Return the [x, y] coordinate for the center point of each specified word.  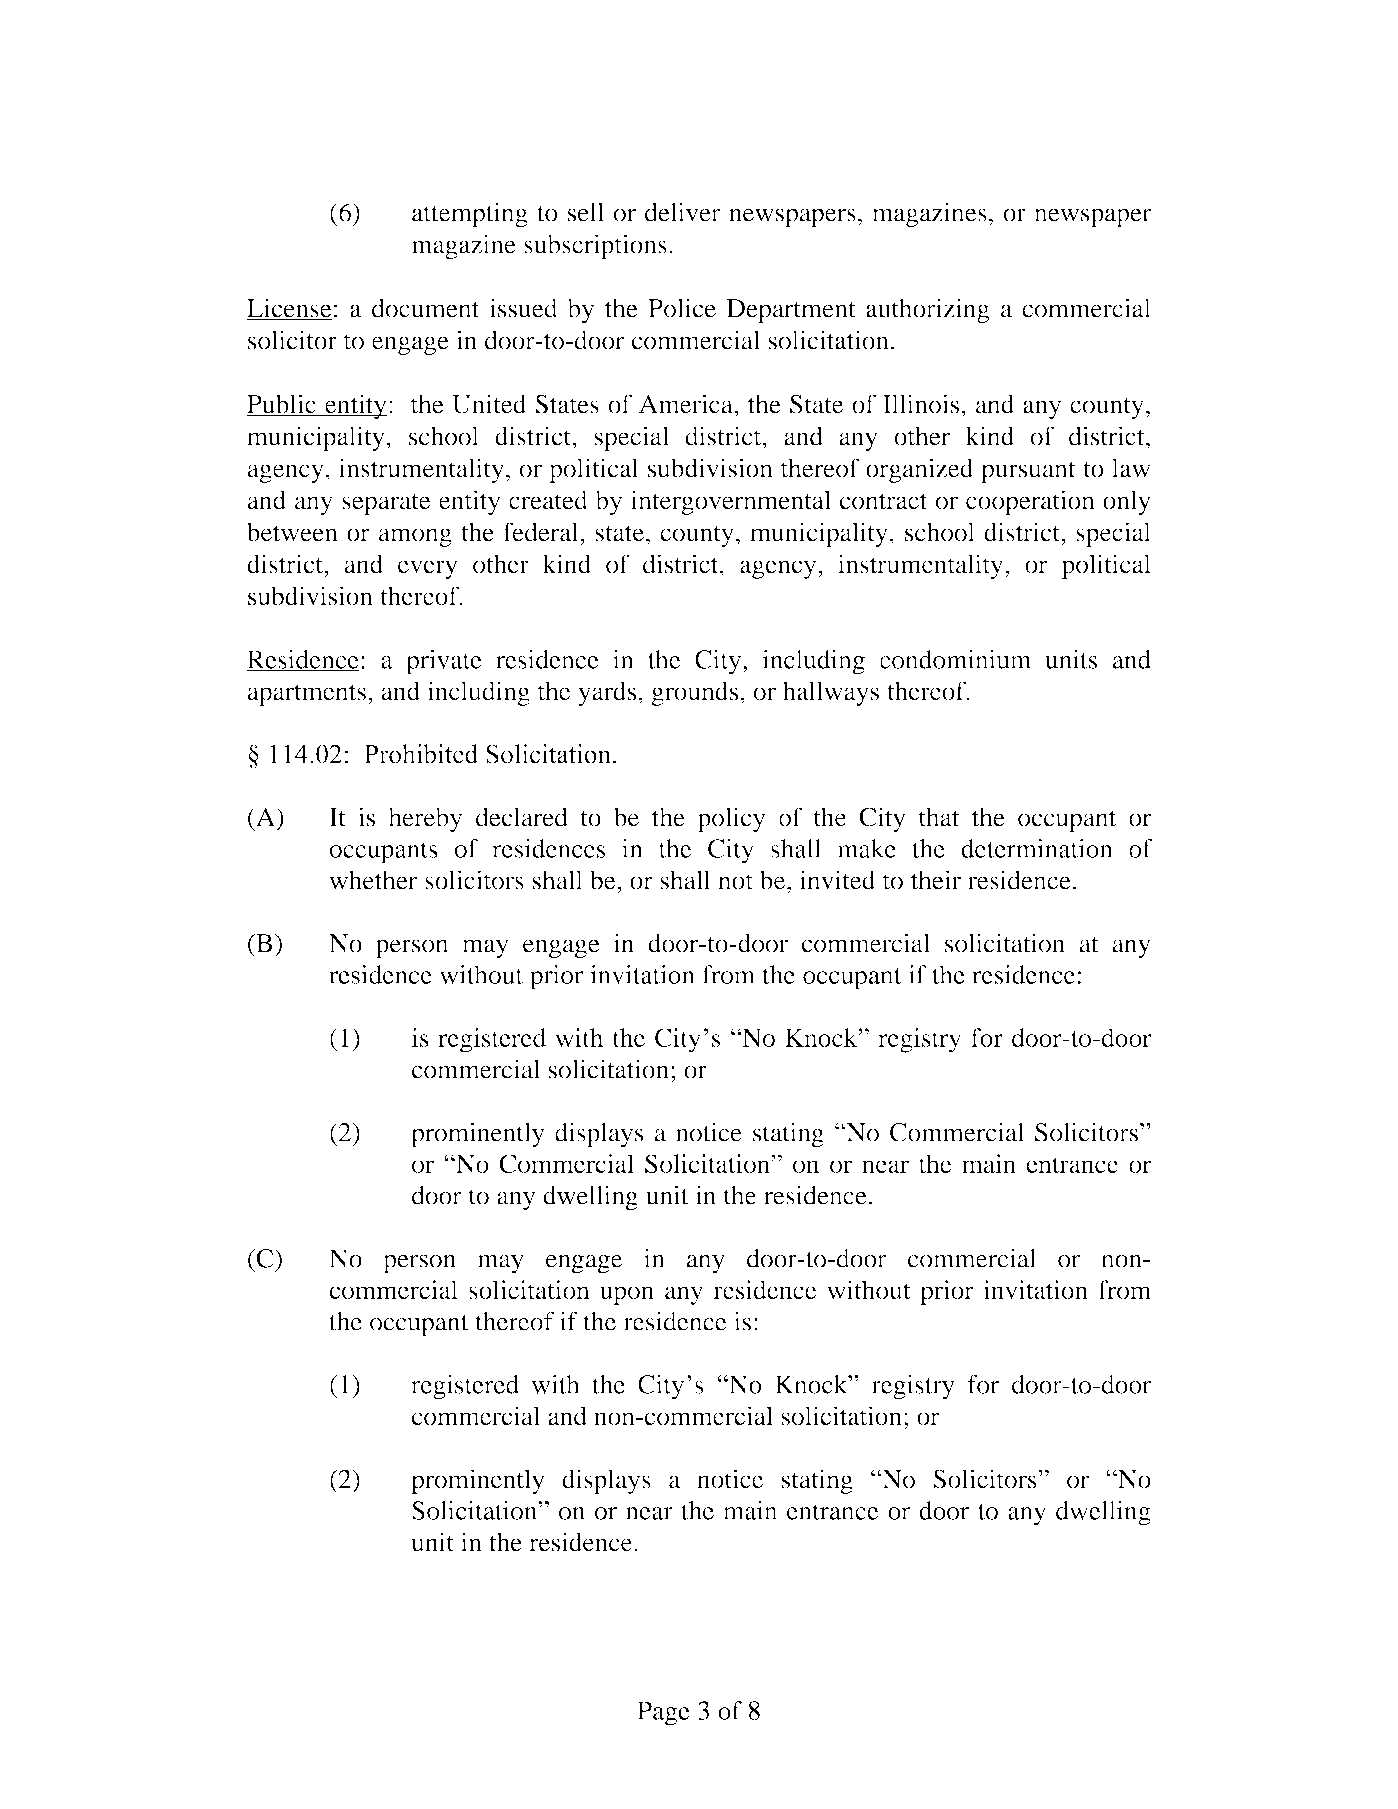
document [425, 308]
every [428, 569]
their [936, 880]
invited [837, 880]
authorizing [928, 310]
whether [373, 880]
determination [1037, 848]
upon [627, 1295]
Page [663, 1713]
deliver [683, 212]
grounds [694, 693]
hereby [425, 819]
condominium [956, 659]
